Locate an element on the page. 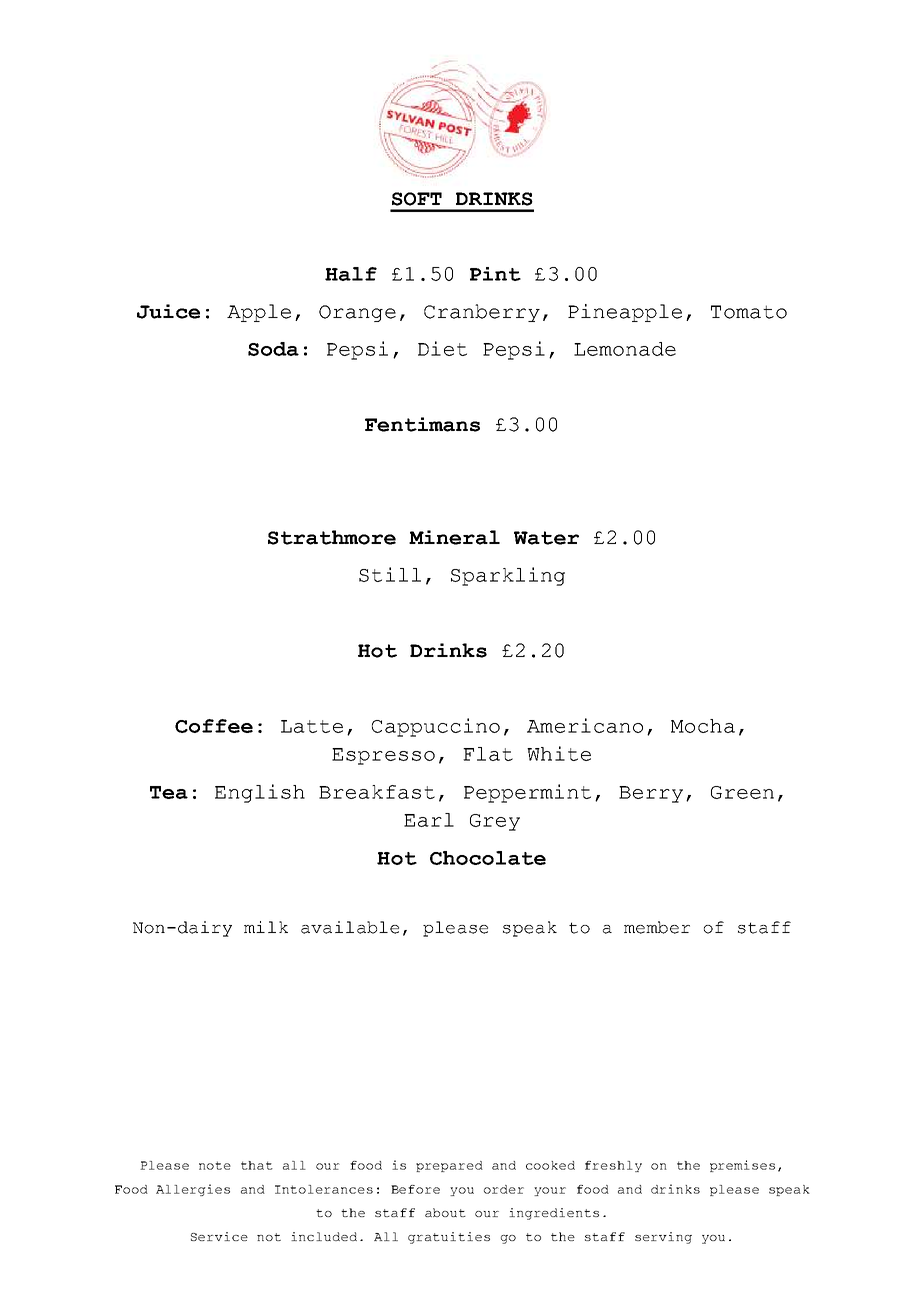 This page has height=1308, width=924. Coffee is located at coordinates (214, 726).
